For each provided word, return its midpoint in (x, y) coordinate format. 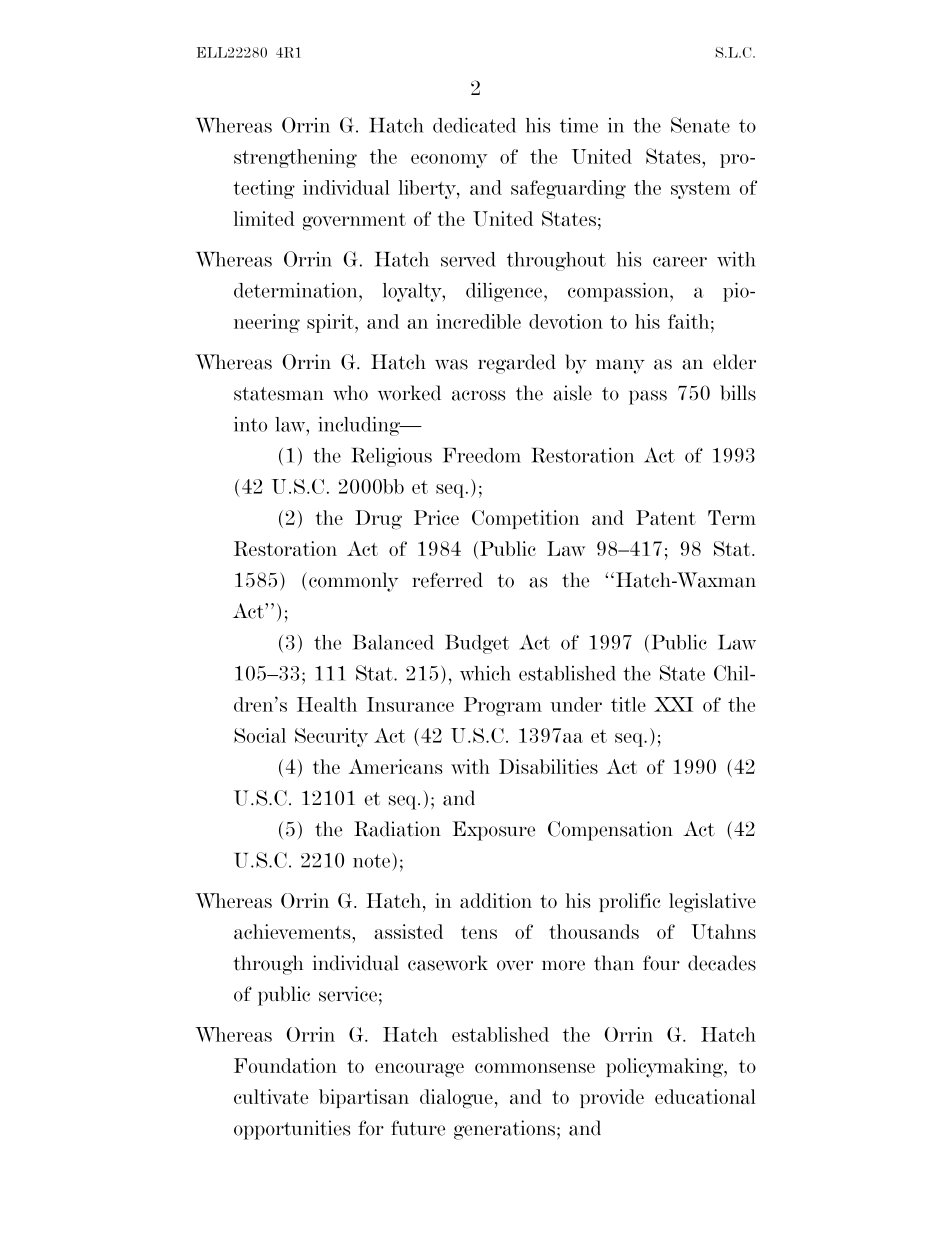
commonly (353, 582)
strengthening (295, 158)
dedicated (474, 125)
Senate (700, 125)
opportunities (292, 1130)
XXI (673, 704)
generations (506, 1130)
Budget (477, 644)
